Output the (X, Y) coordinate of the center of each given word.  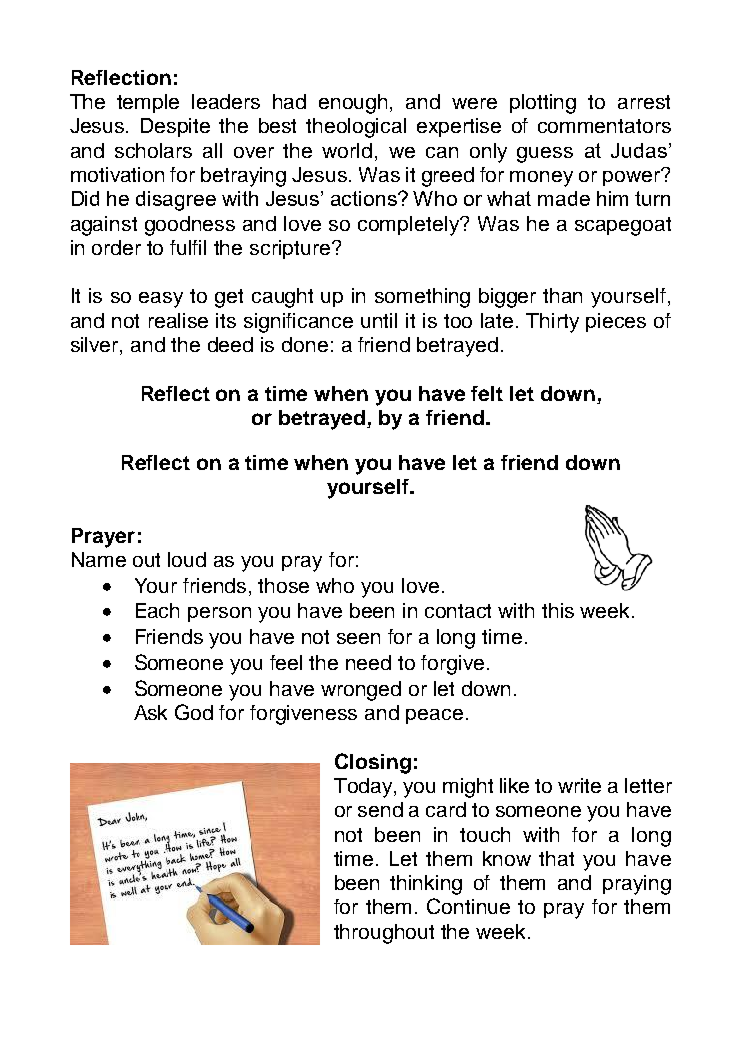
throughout (384, 934)
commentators (604, 126)
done (305, 344)
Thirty (552, 323)
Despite (175, 127)
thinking (426, 885)
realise (178, 320)
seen (358, 638)
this (558, 610)
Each (157, 610)
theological (356, 128)
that (556, 858)
